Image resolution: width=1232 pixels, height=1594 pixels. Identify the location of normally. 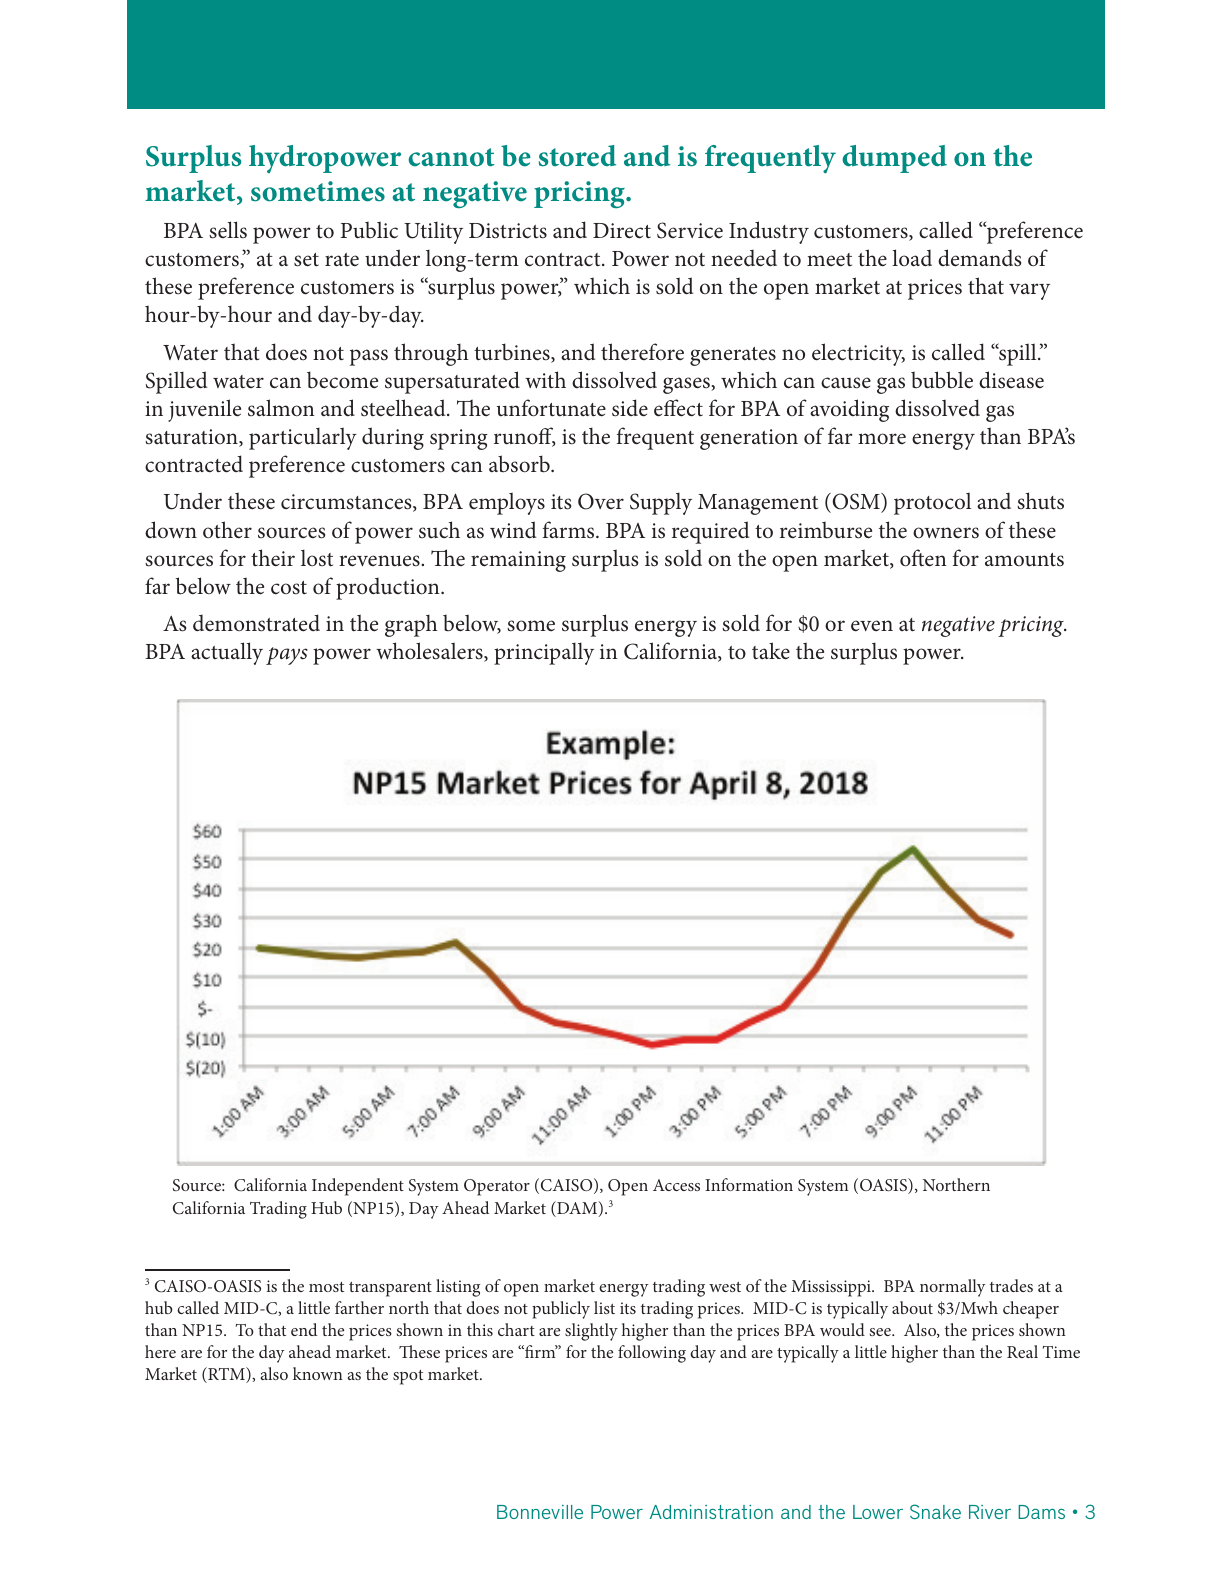
(952, 1288).
